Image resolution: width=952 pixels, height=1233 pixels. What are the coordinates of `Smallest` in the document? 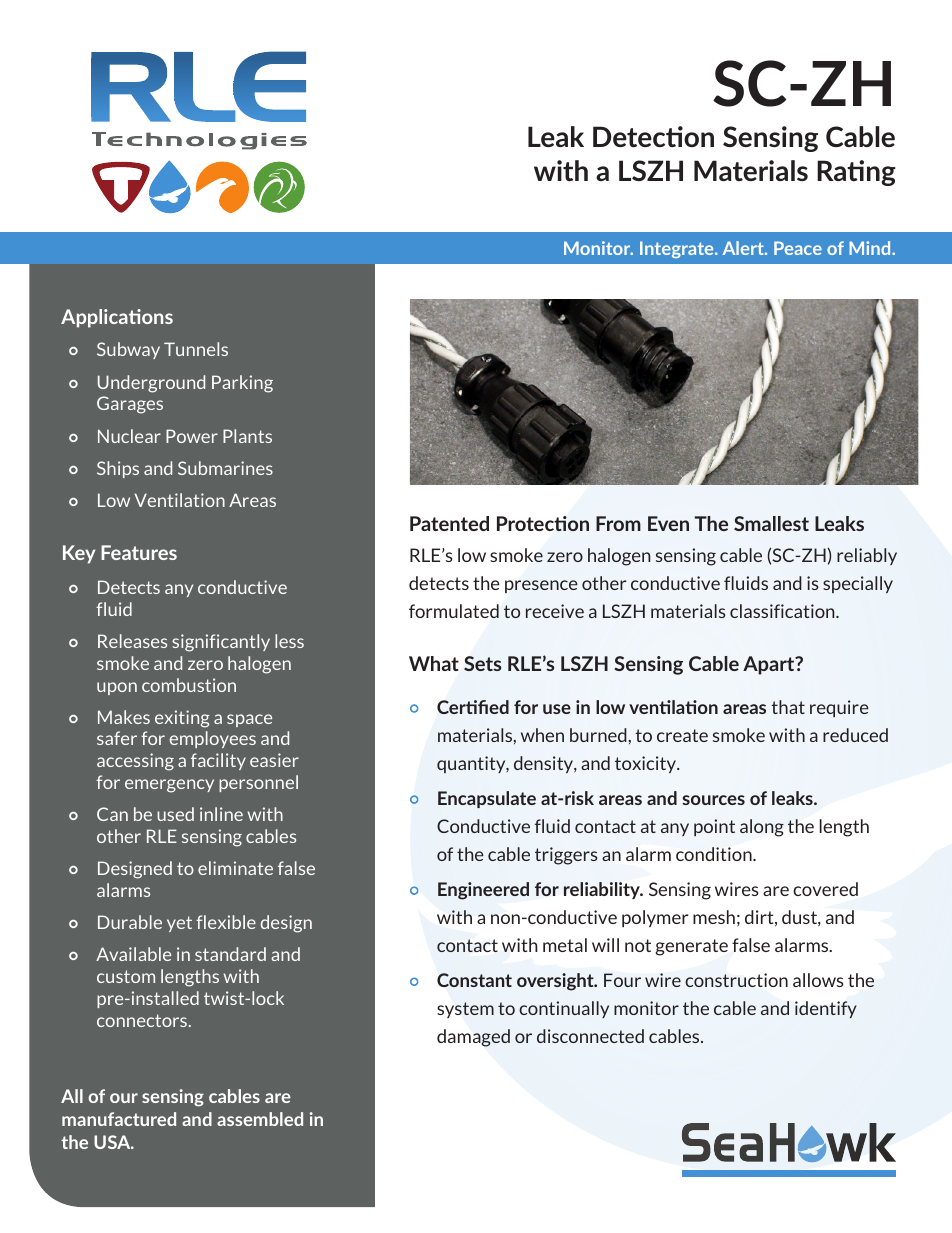 It's located at (771, 523).
